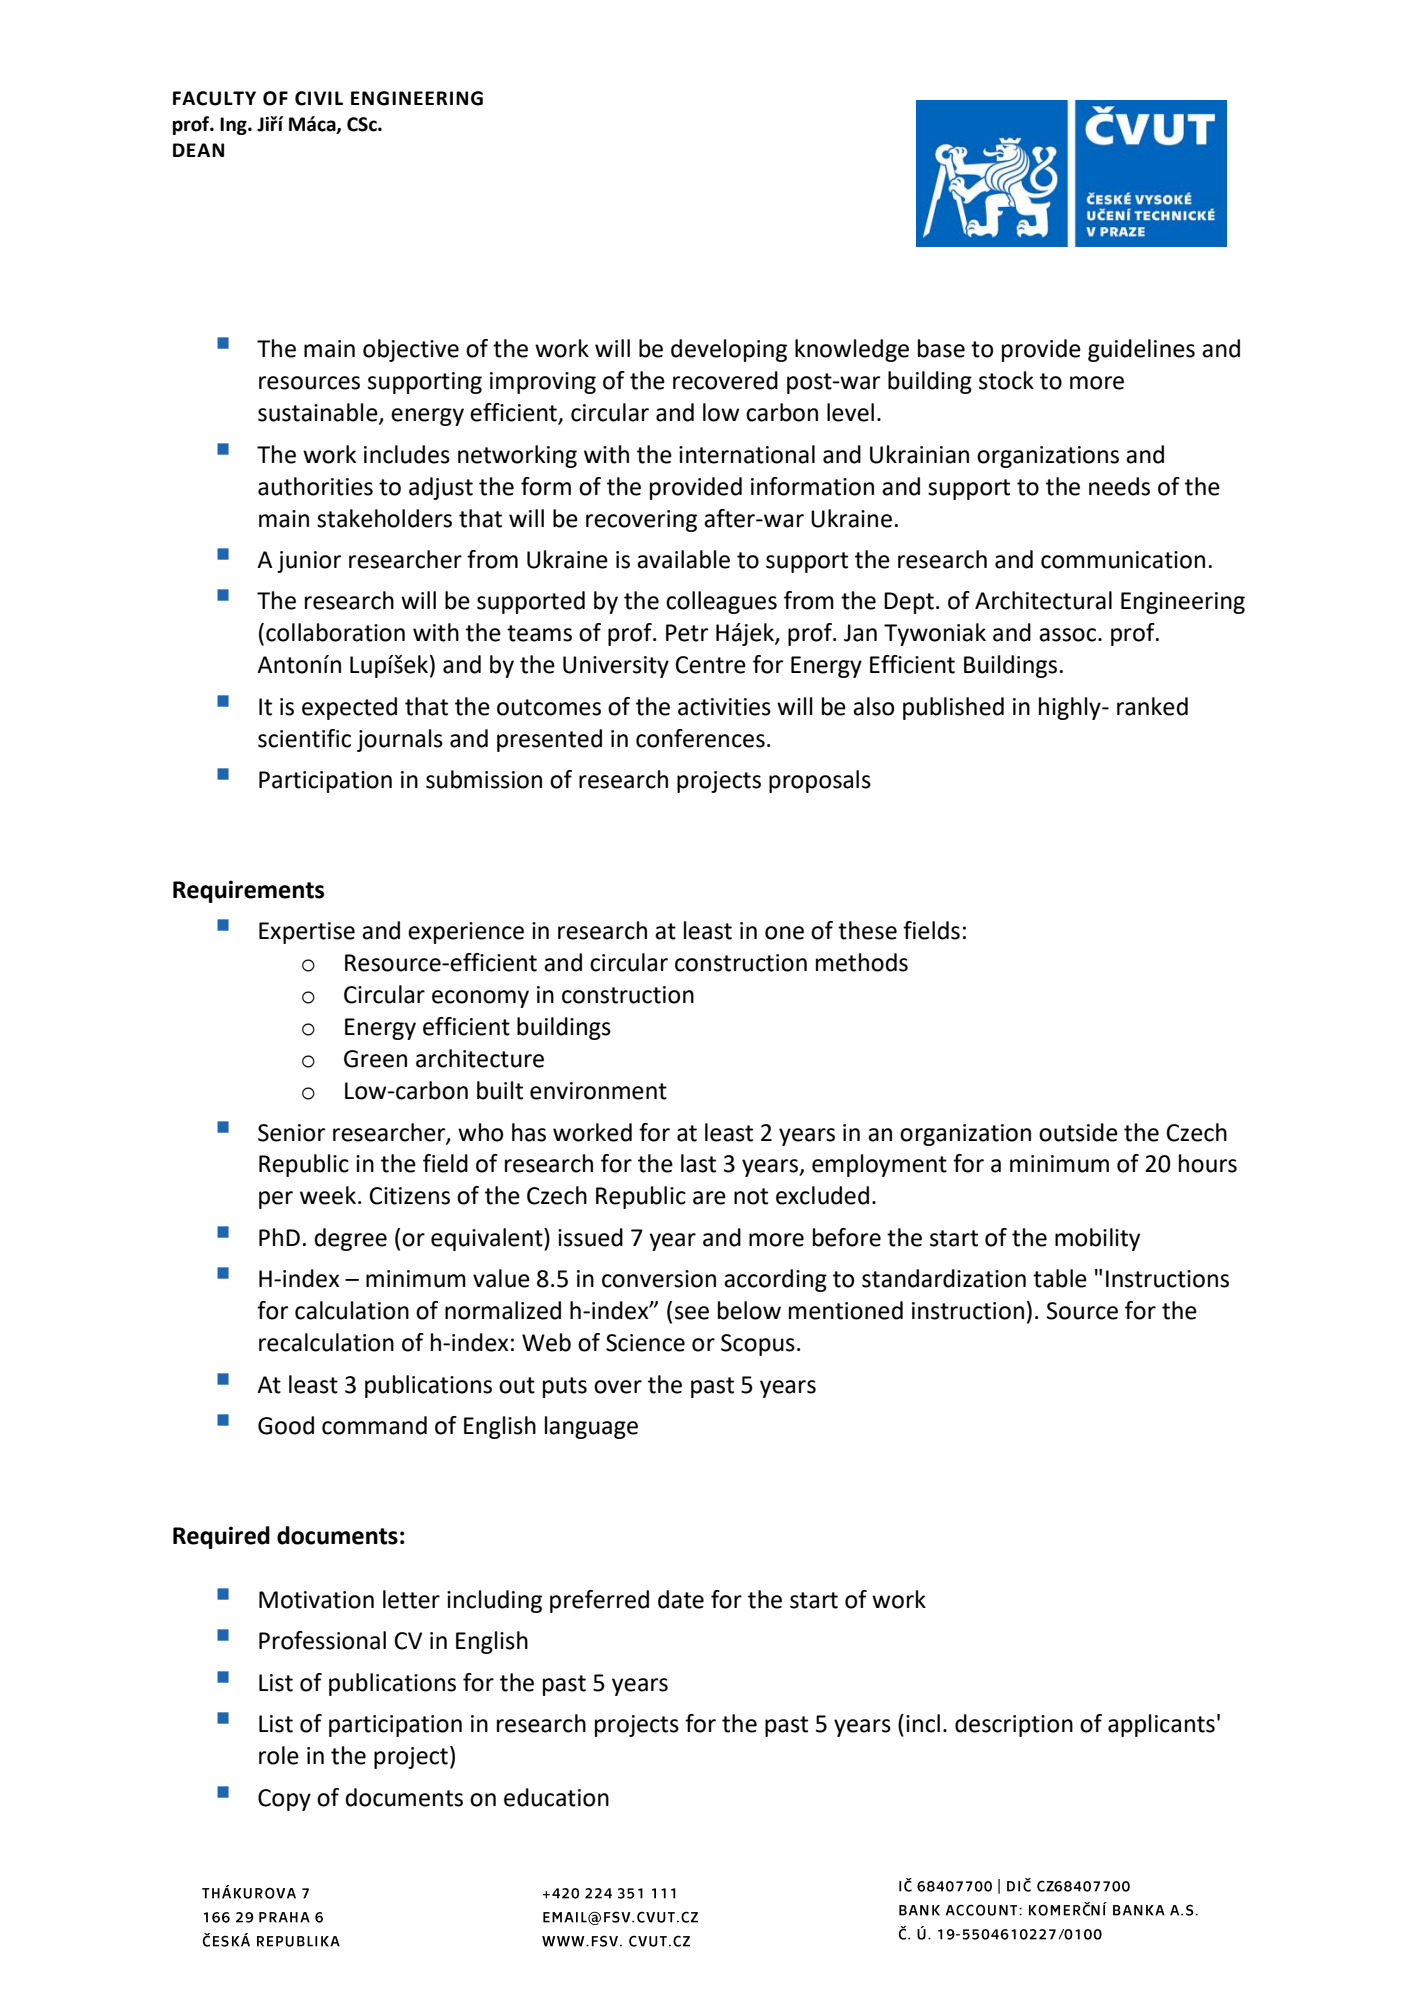 The image size is (1419, 2007). I want to click on see, so click(692, 1313).
